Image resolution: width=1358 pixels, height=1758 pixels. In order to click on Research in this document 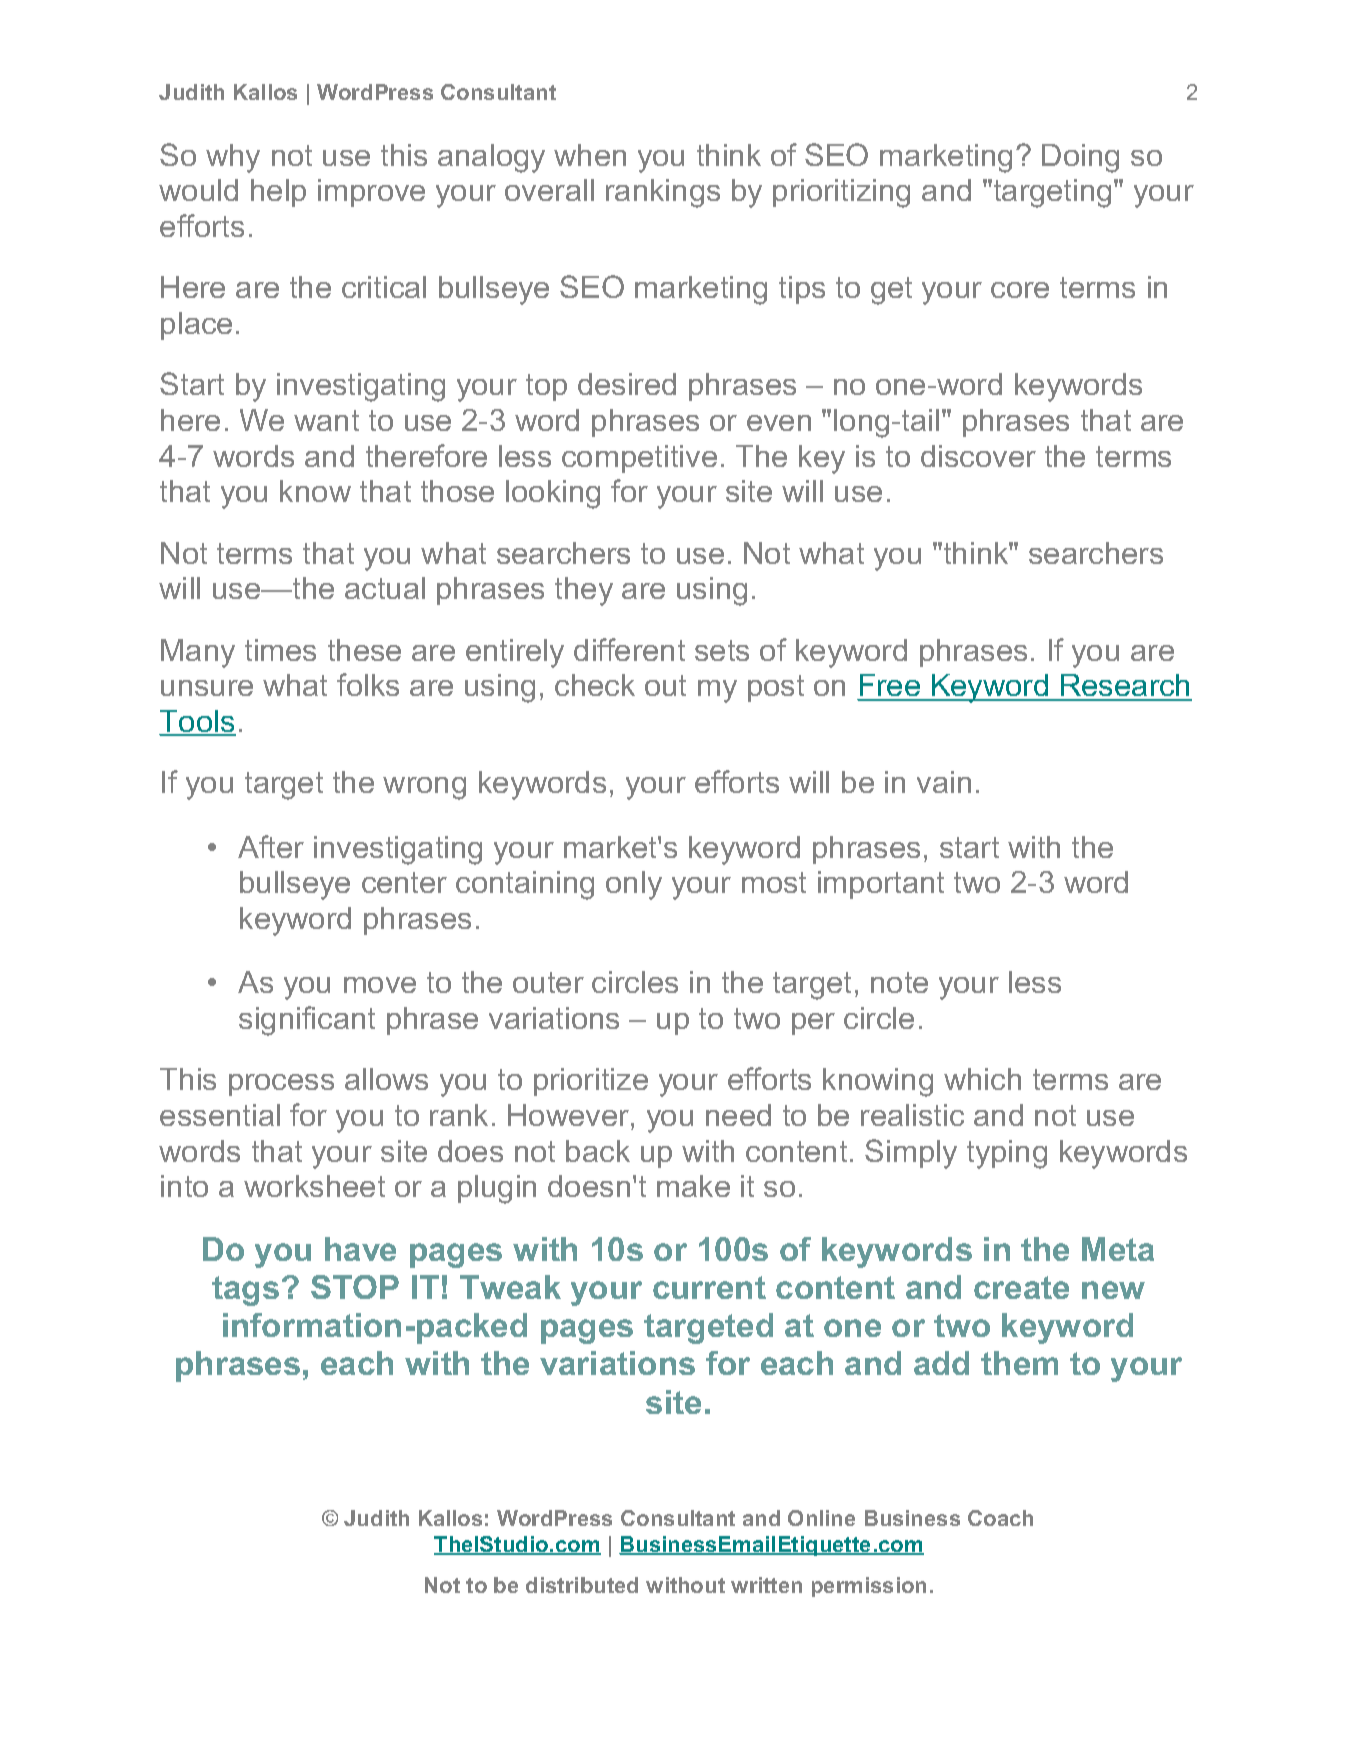, I will do `click(1125, 687)`.
